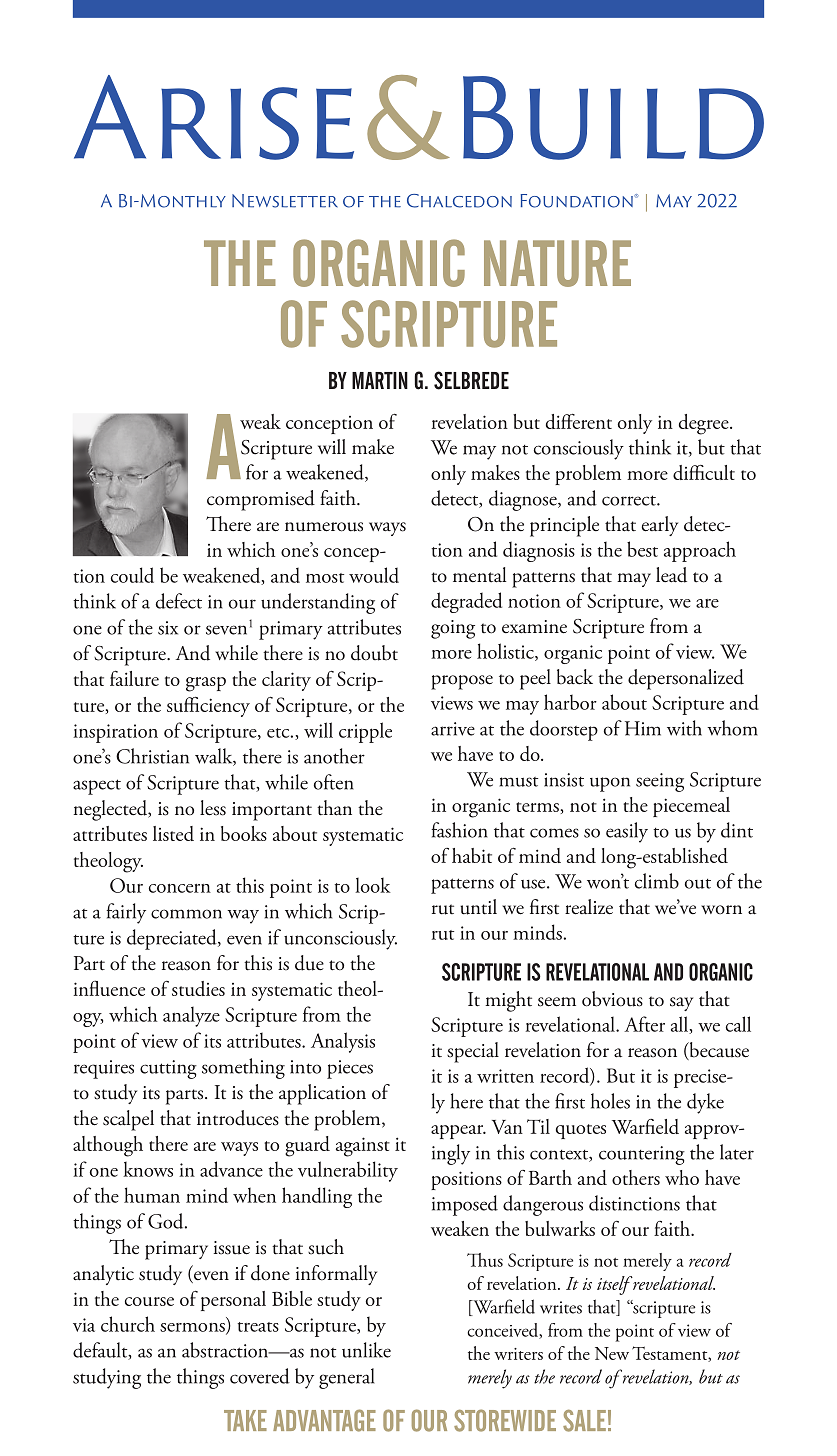  Describe the element at coordinates (261, 500) in the screenshot. I see `compromised` at that location.
